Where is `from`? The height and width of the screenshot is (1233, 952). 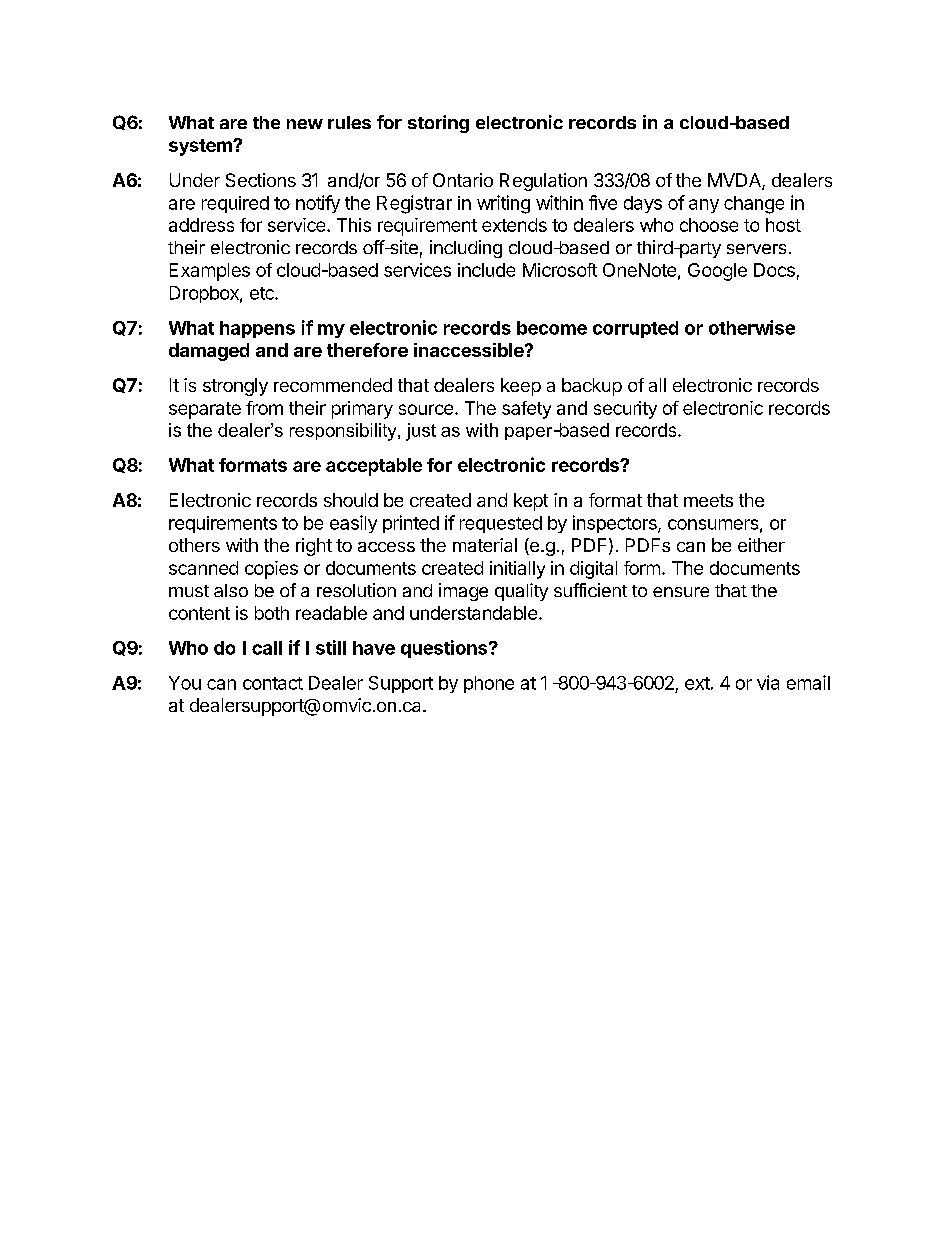 from is located at coordinates (264, 408).
